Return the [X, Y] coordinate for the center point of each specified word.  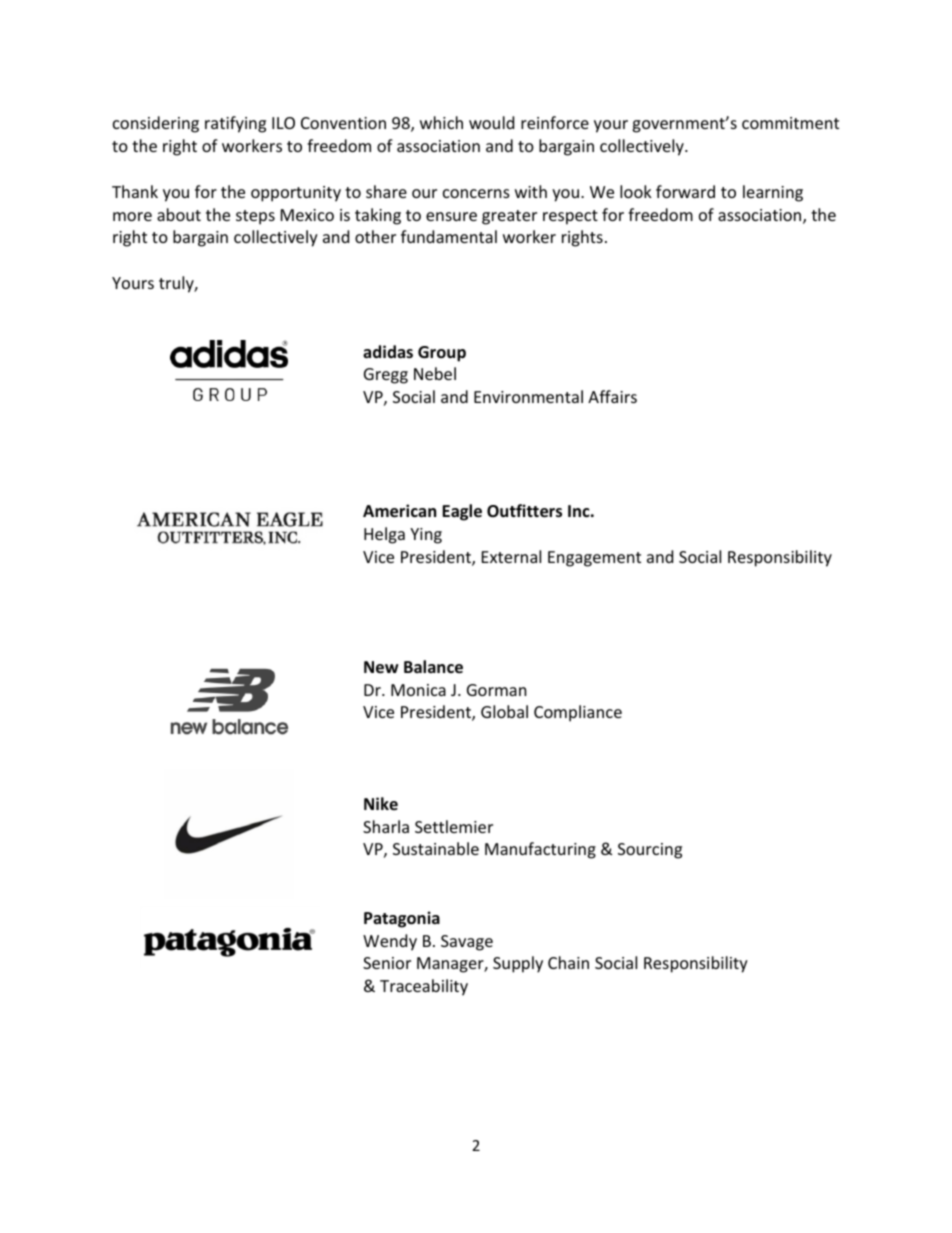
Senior [387, 963]
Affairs [612, 396]
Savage [467, 943]
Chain [568, 962]
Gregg [386, 376]
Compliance [578, 713]
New [381, 667]
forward [685, 191]
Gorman [497, 690]
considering [156, 124]
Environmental [528, 396]
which [441, 122]
